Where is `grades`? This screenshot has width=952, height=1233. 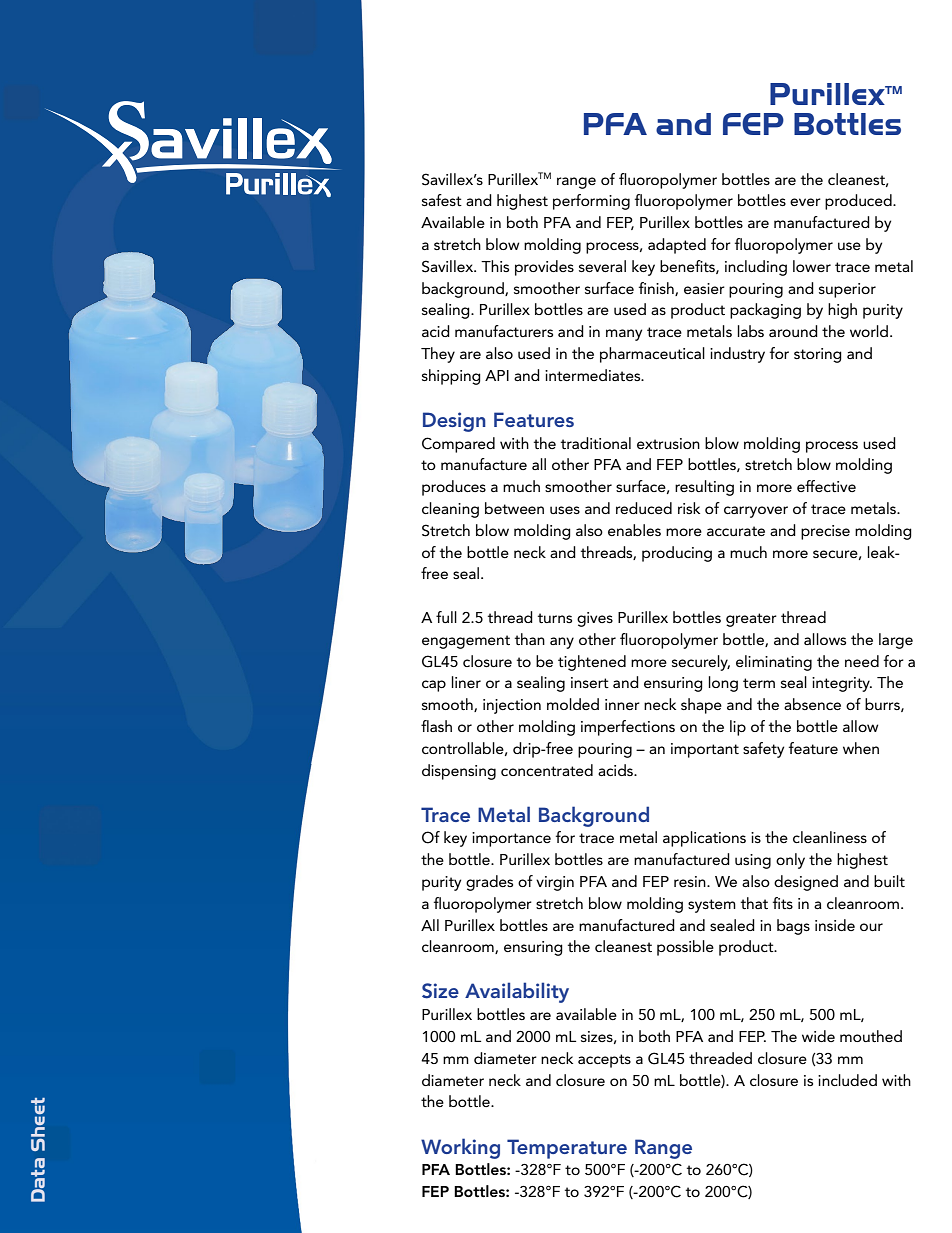
grades is located at coordinates (489, 883).
